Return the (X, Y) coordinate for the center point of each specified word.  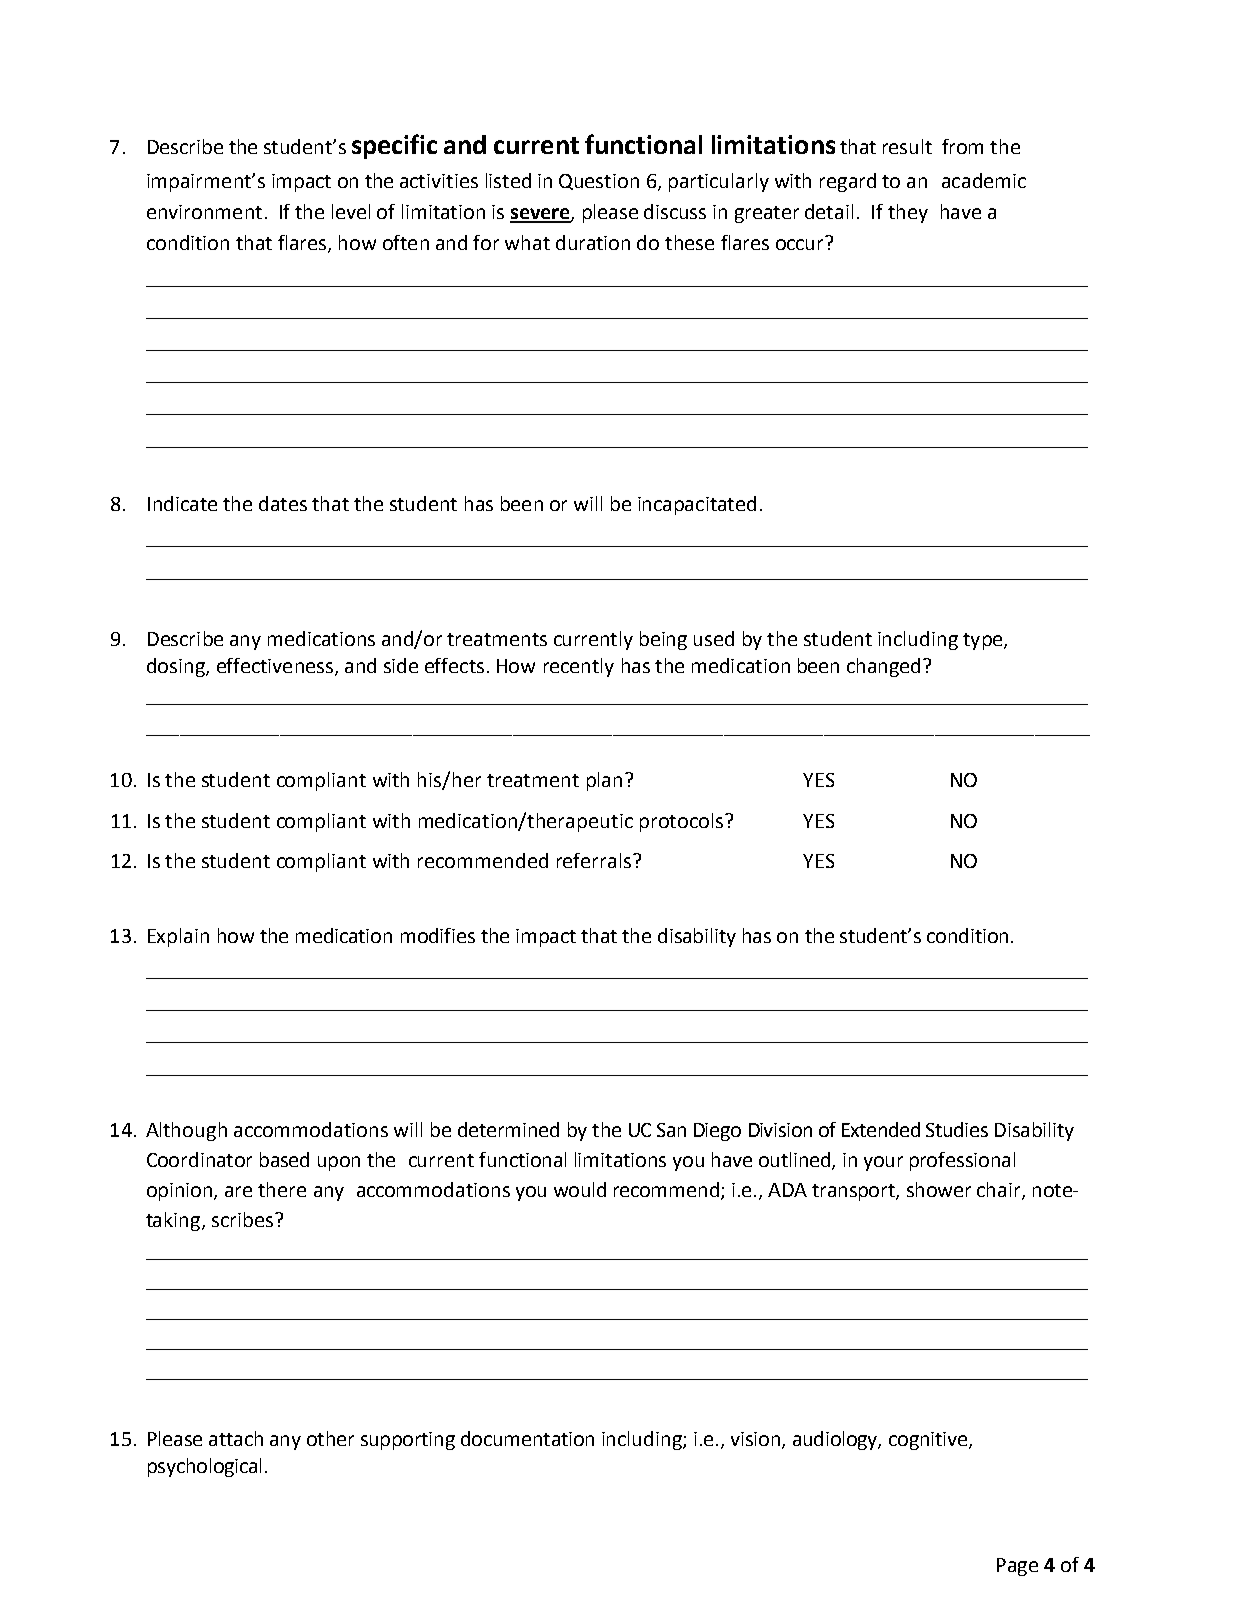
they (908, 213)
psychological (204, 1467)
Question (599, 182)
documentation (527, 1438)
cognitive (929, 1441)
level (351, 211)
